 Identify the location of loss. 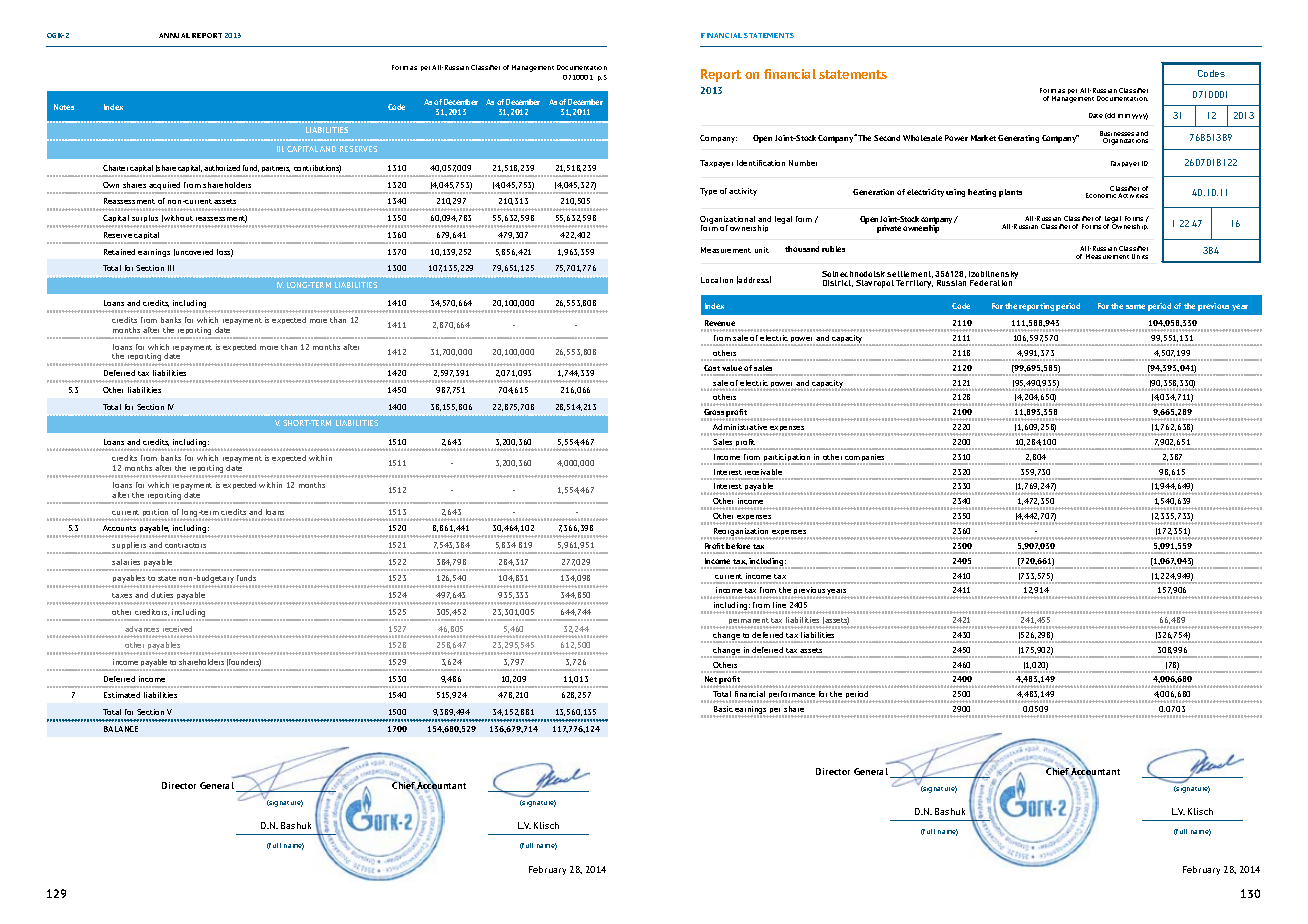
(225, 253).
